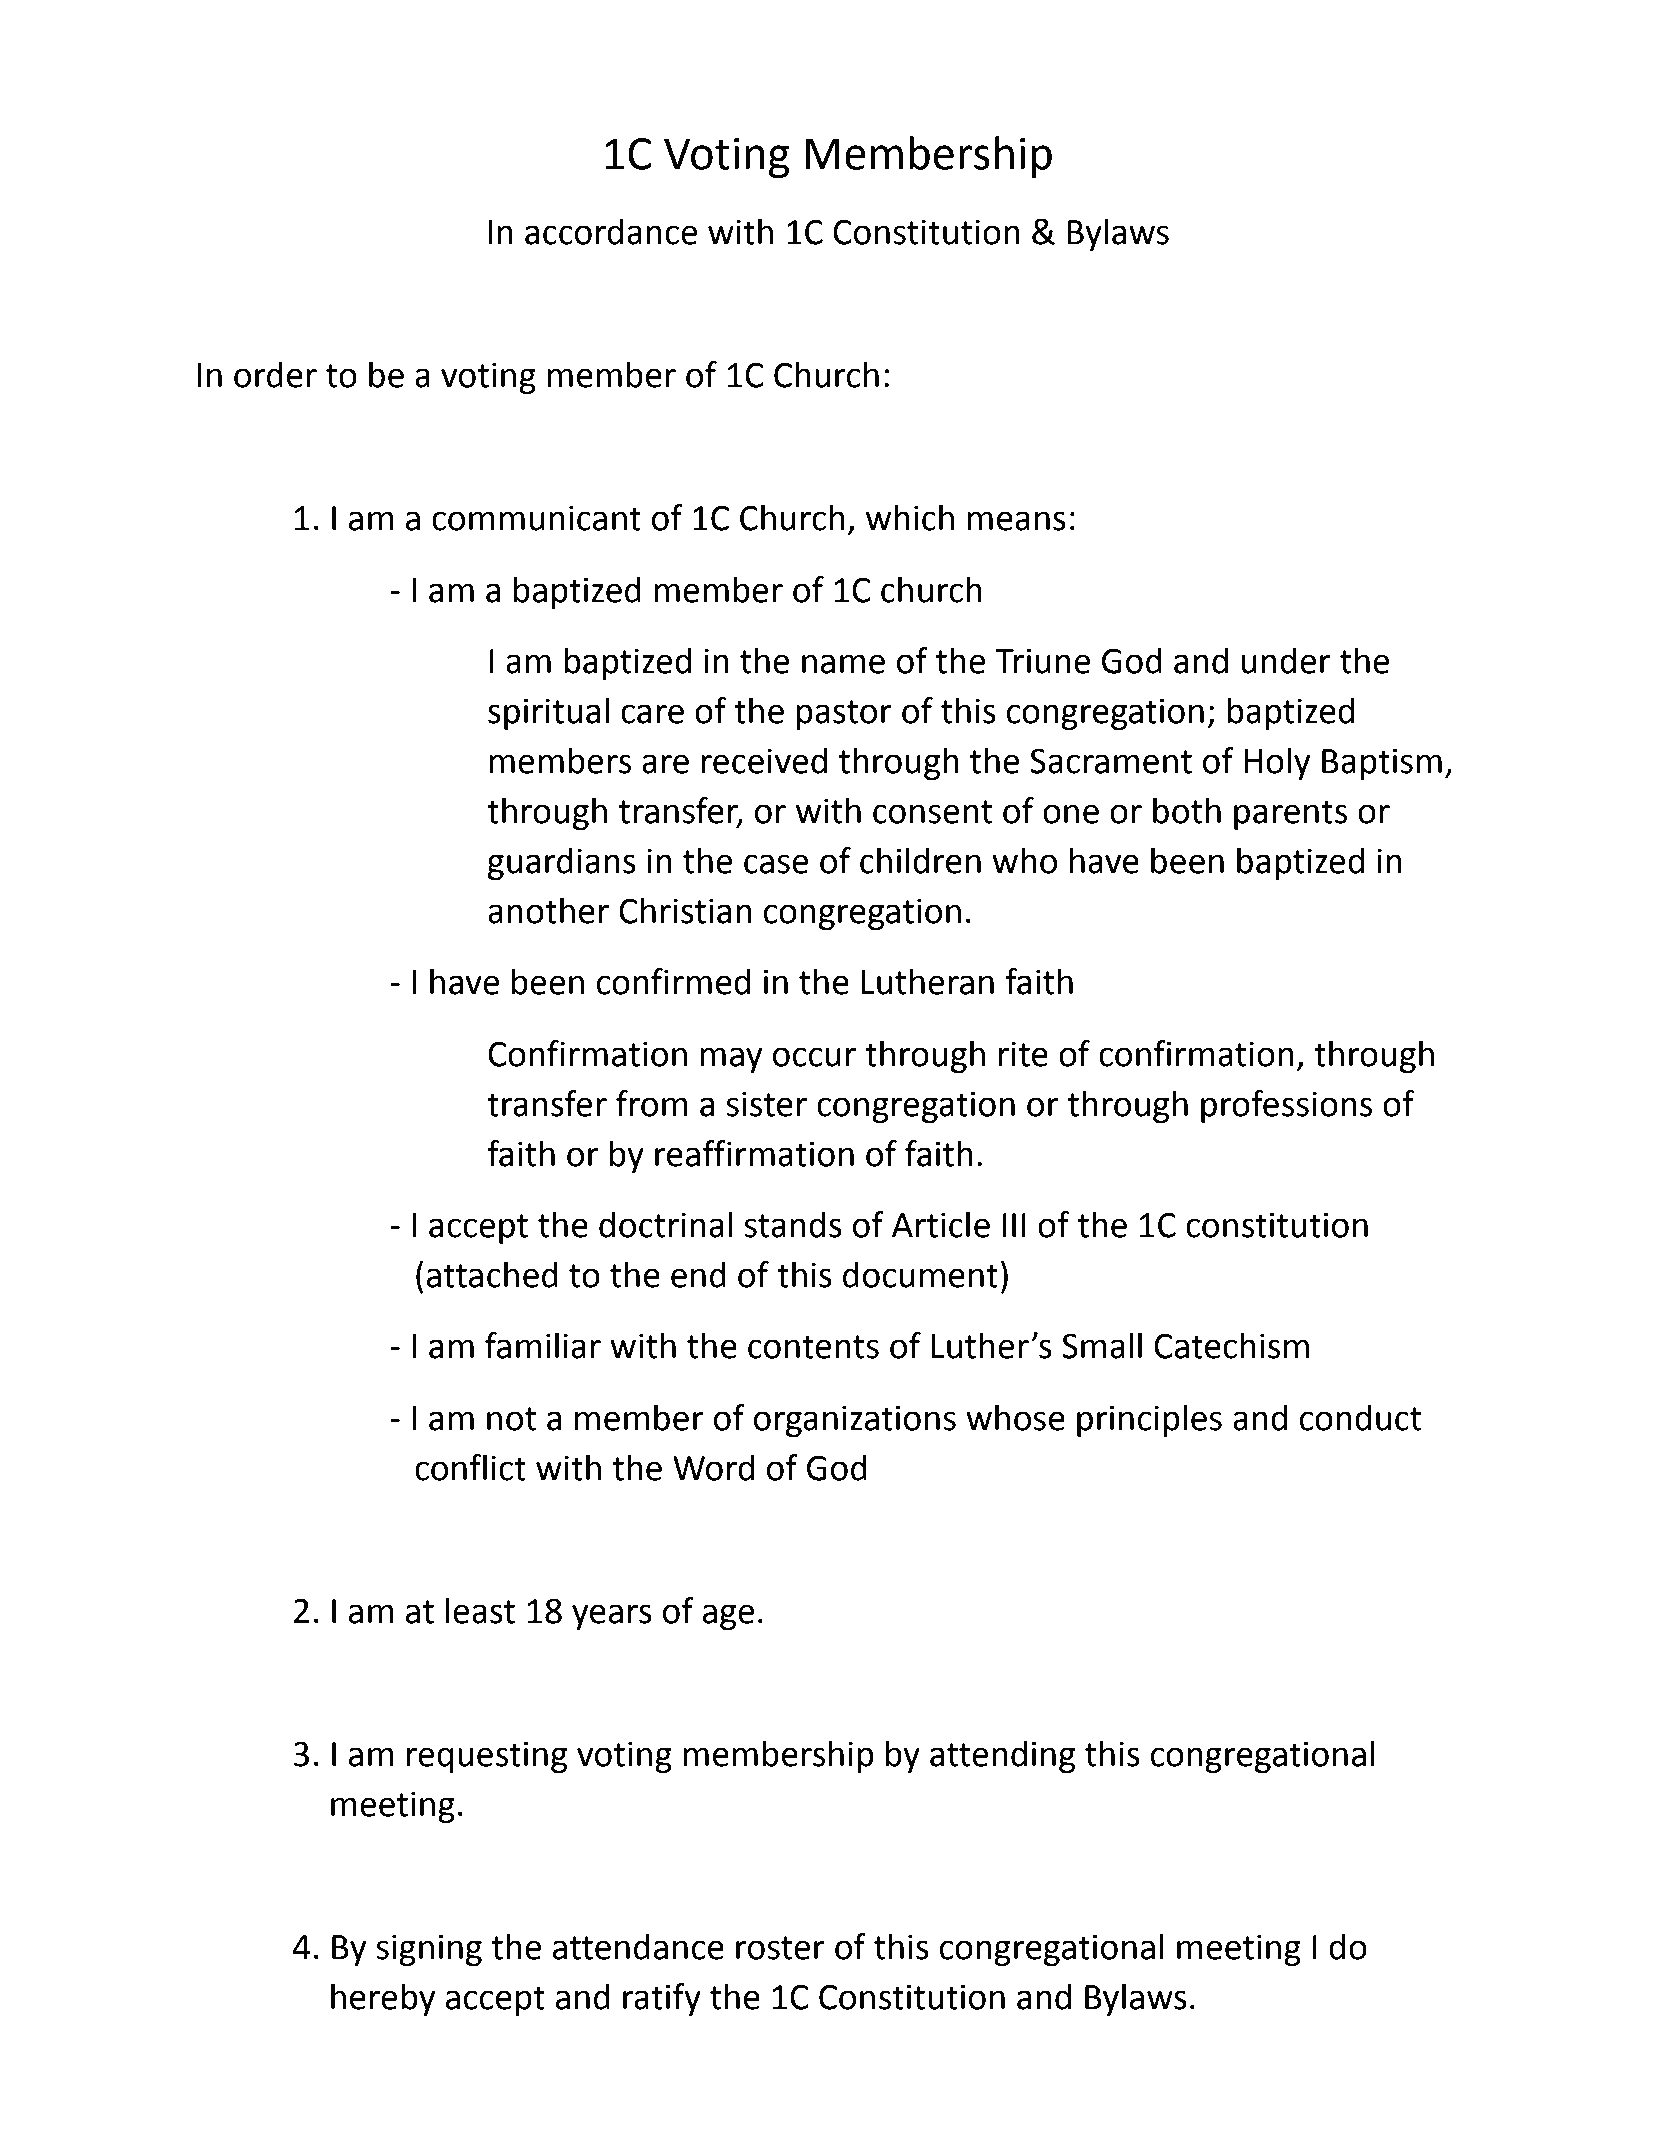 Image resolution: width=1656 pixels, height=2142 pixels. What do you see at coordinates (844, 715) in the screenshot?
I see `pastor` at bounding box center [844, 715].
